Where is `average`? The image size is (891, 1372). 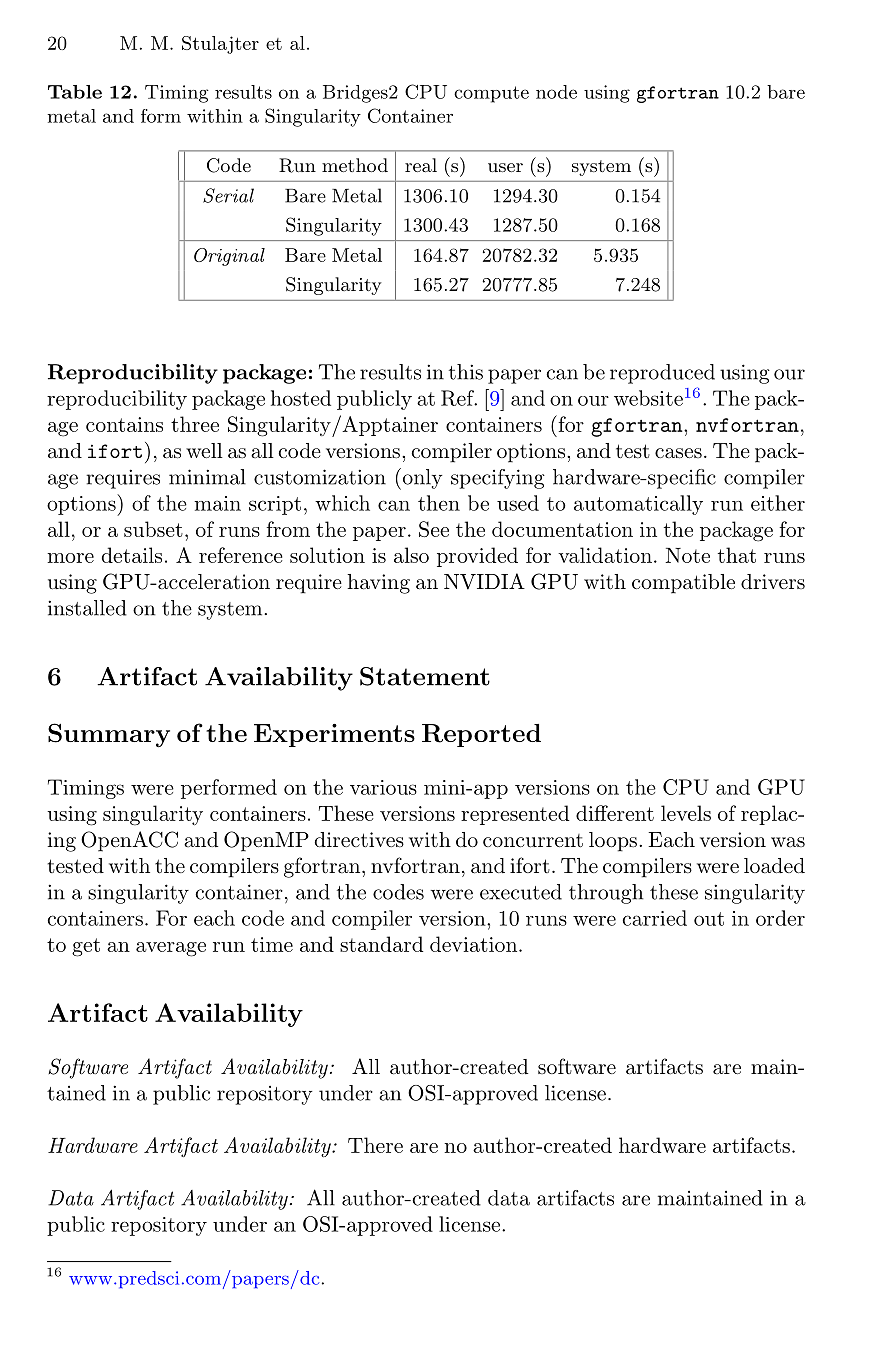 average is located at coordinates (171, 949).
